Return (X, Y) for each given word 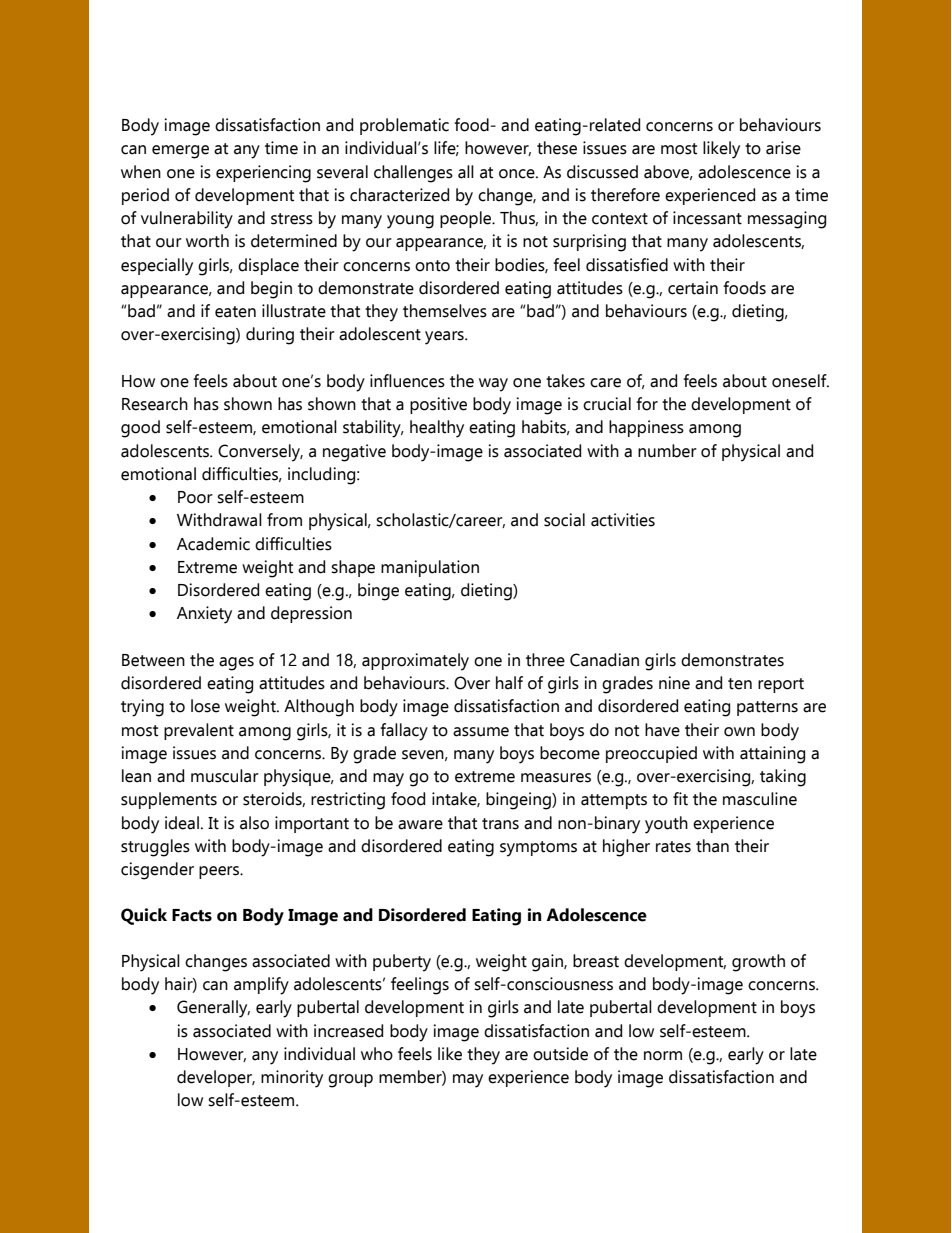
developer (216, 1078)
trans (500, 824)
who (377, 1054)
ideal (182, 823)
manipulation (430, 568)
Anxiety (204, 615)
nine (674, 683)
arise (783, 148)
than (712, 846)
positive (438, 405)
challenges (413, 174)
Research (155, 404)
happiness (646, 428)
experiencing (263, 174)
